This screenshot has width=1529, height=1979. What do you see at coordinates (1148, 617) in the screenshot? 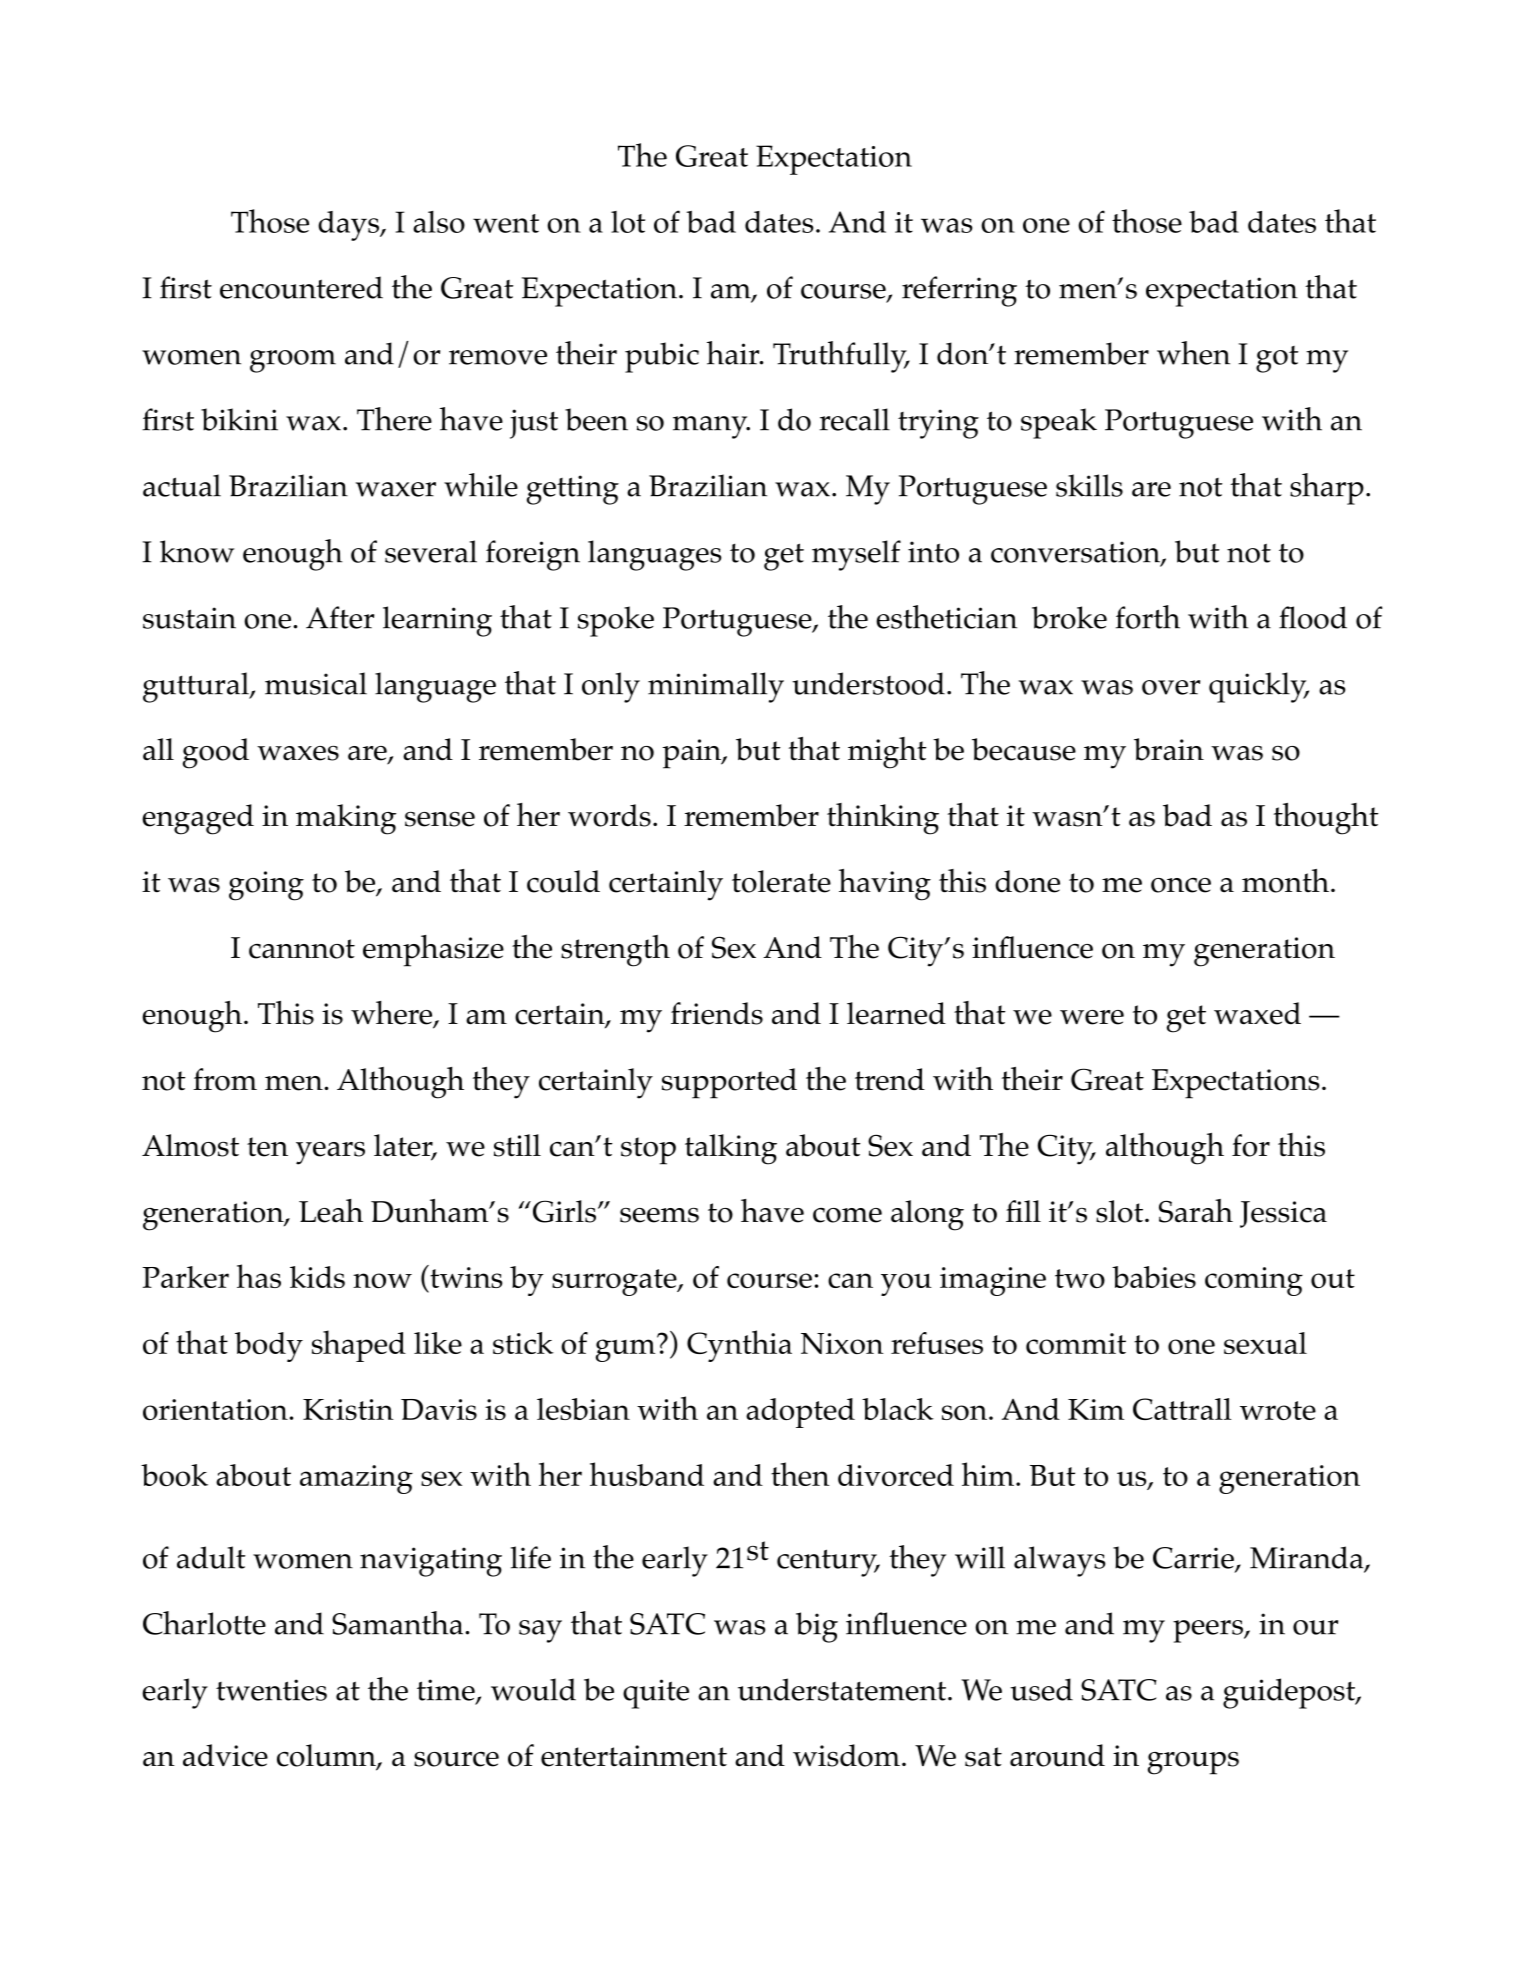
I see `forth` at bounding box center [1148, 617].
